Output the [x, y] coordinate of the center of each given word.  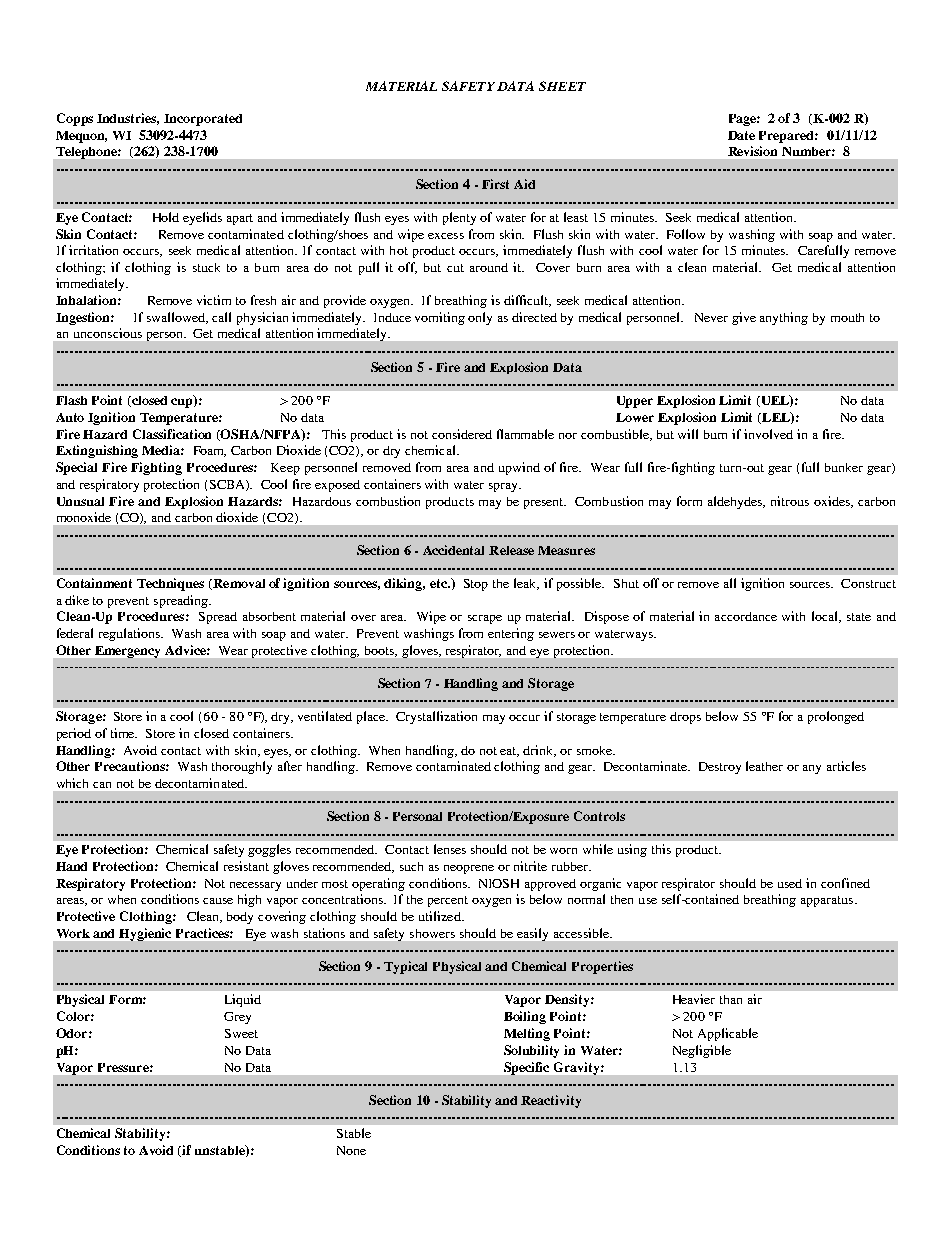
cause [218, 901]
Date [741, 135]
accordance [746, 616]
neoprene [469, 869]
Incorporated [203, 120]
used [790, 883]
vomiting [440, 318]
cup [183, 402]
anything [784, 318]
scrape [485, 619]
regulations [130, 634]
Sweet [241, 1033]
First [495, 184]
